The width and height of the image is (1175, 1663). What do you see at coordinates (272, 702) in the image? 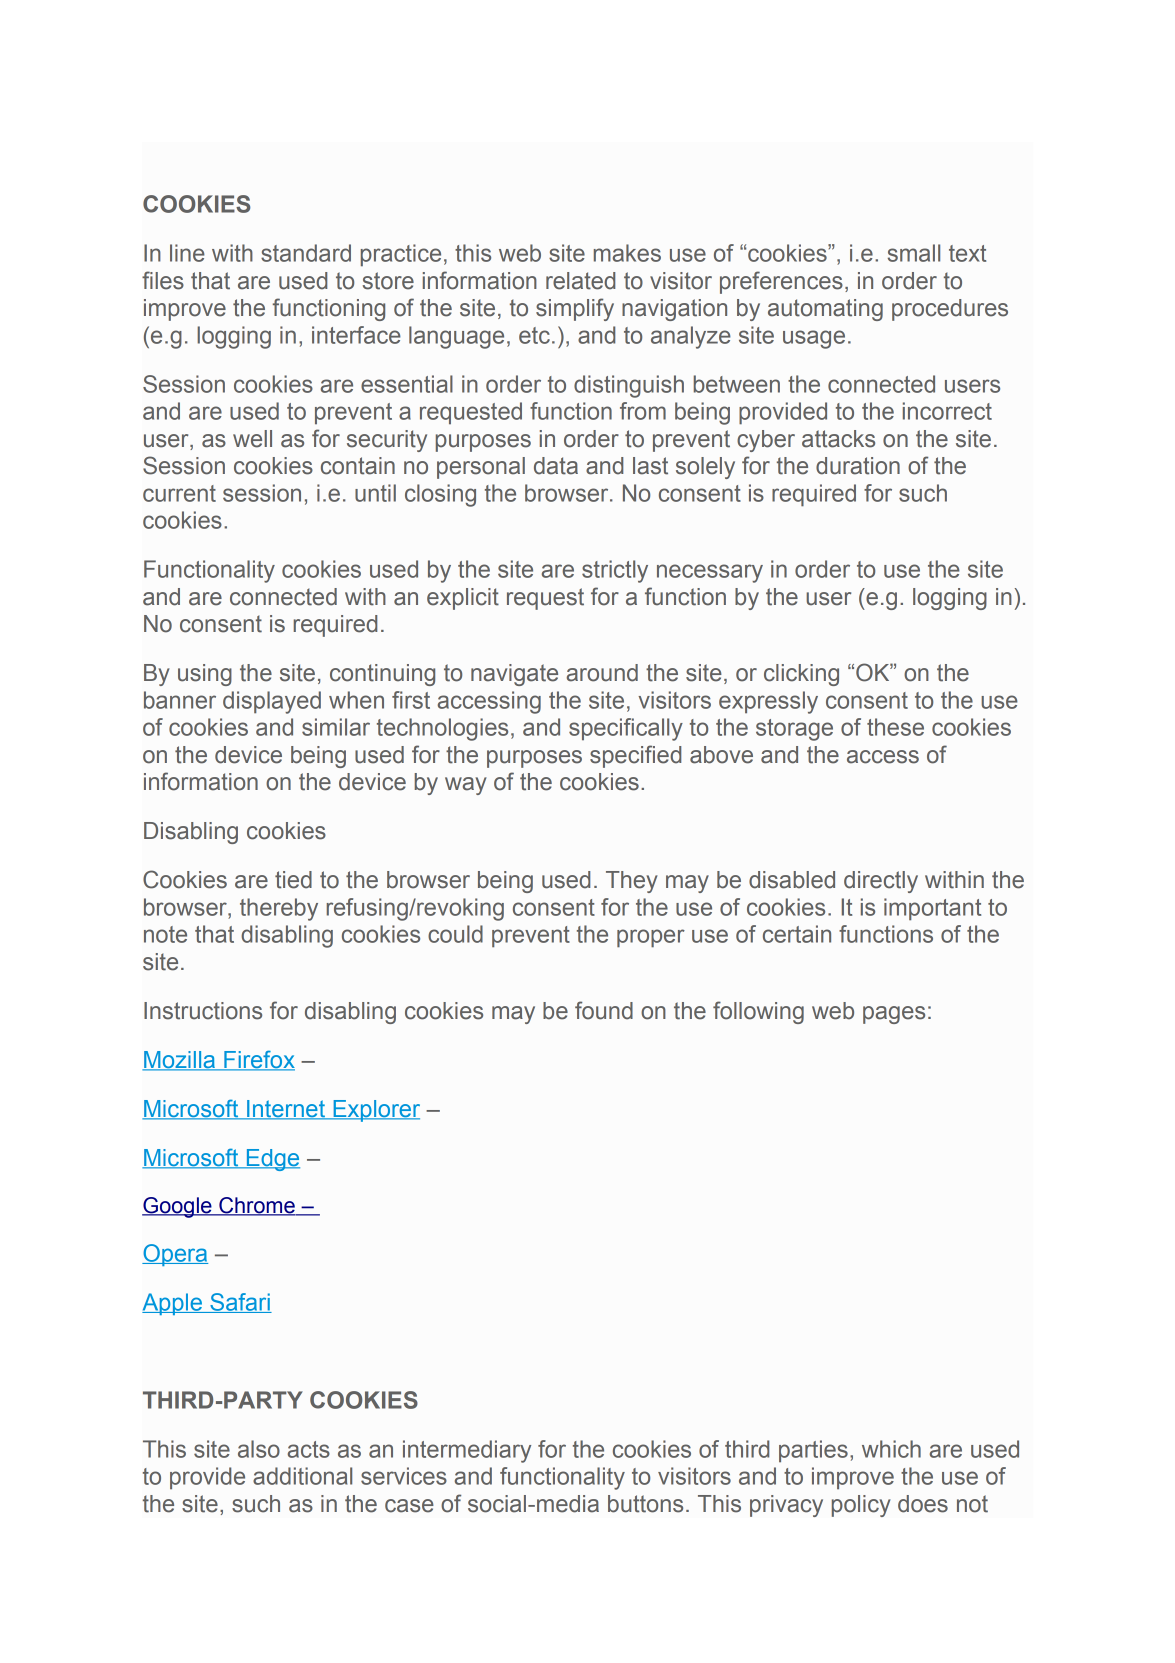
I see `displayed` at bounding box center [272, 702].
